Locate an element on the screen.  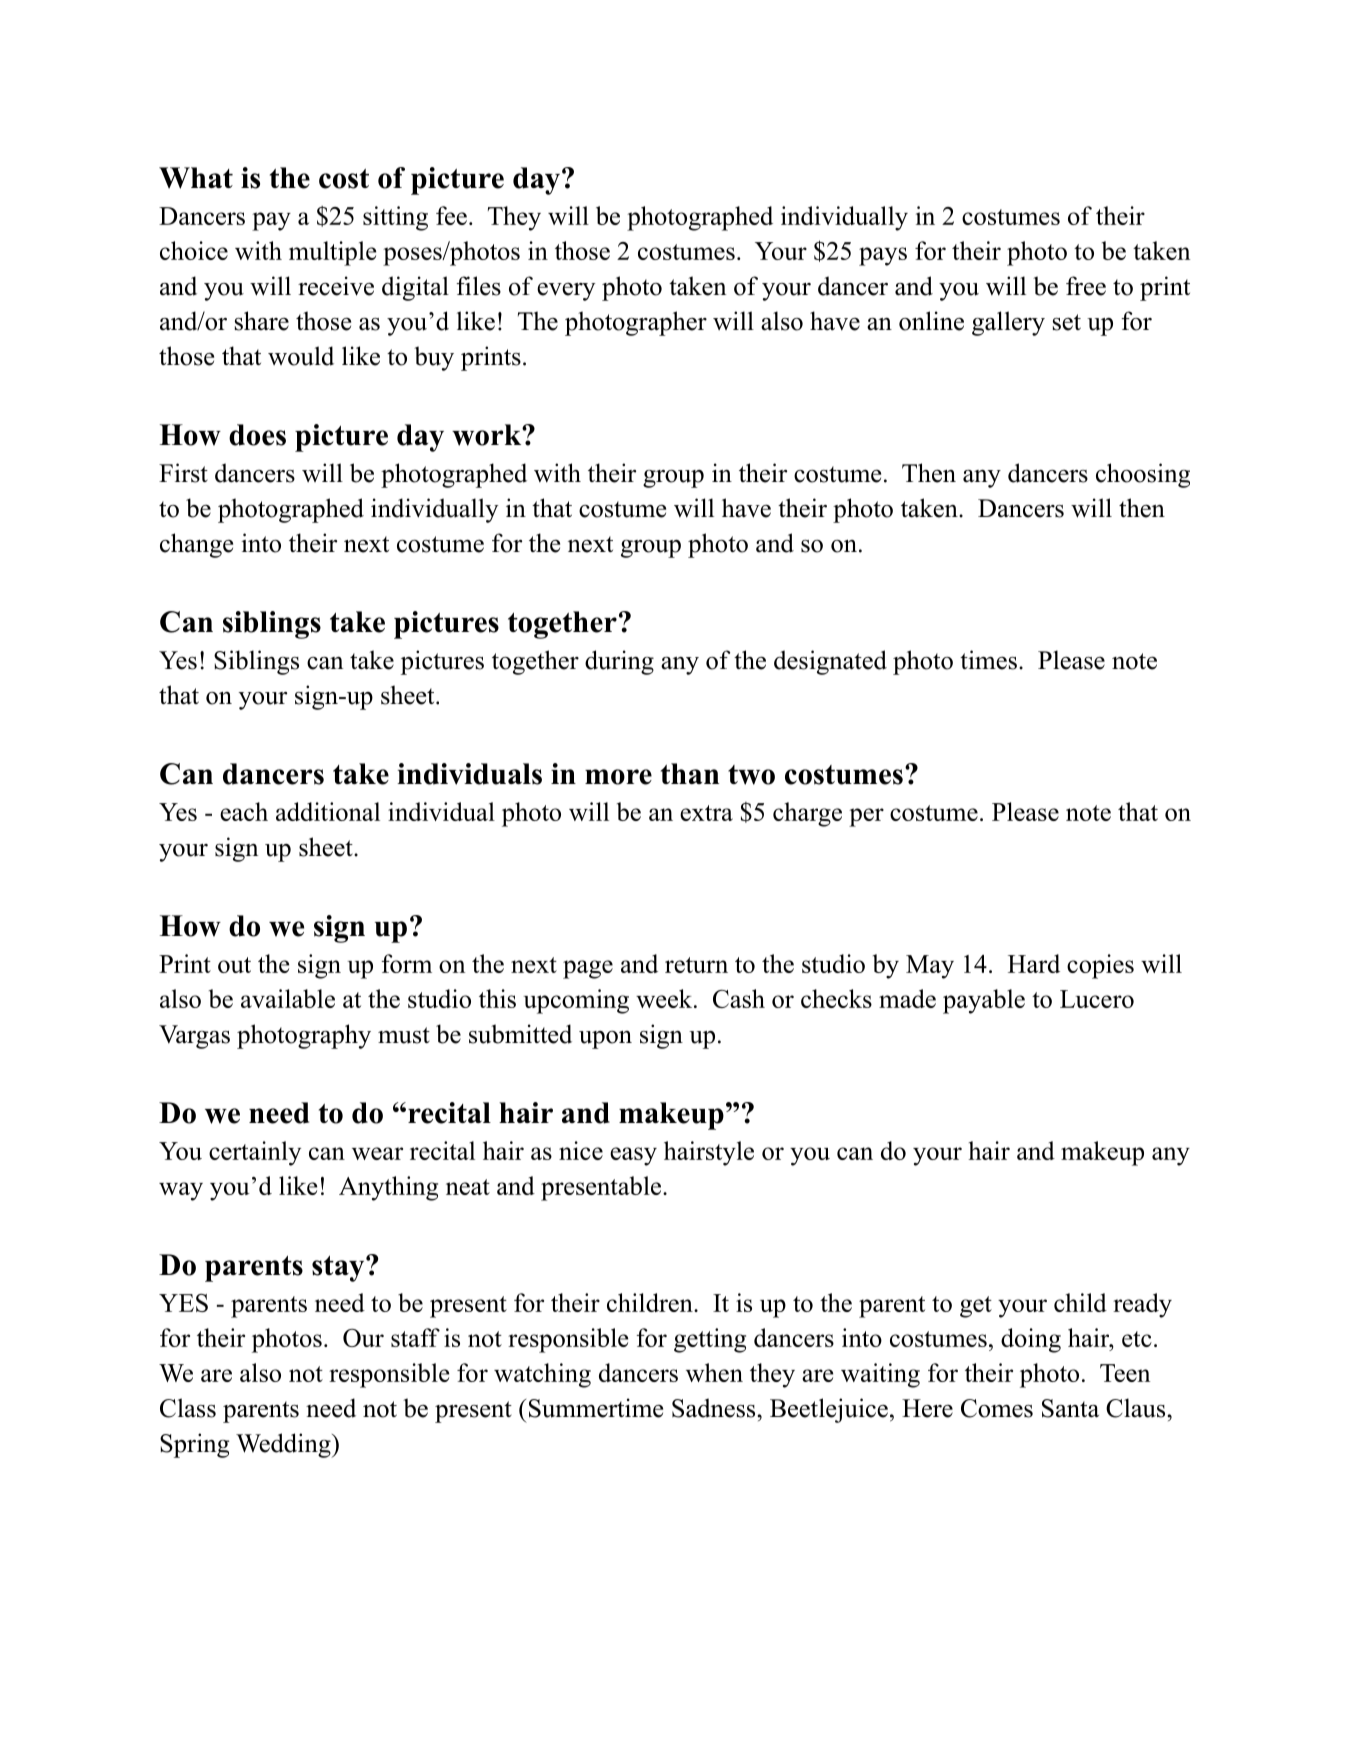
out is located at coordinates (234, 965).
